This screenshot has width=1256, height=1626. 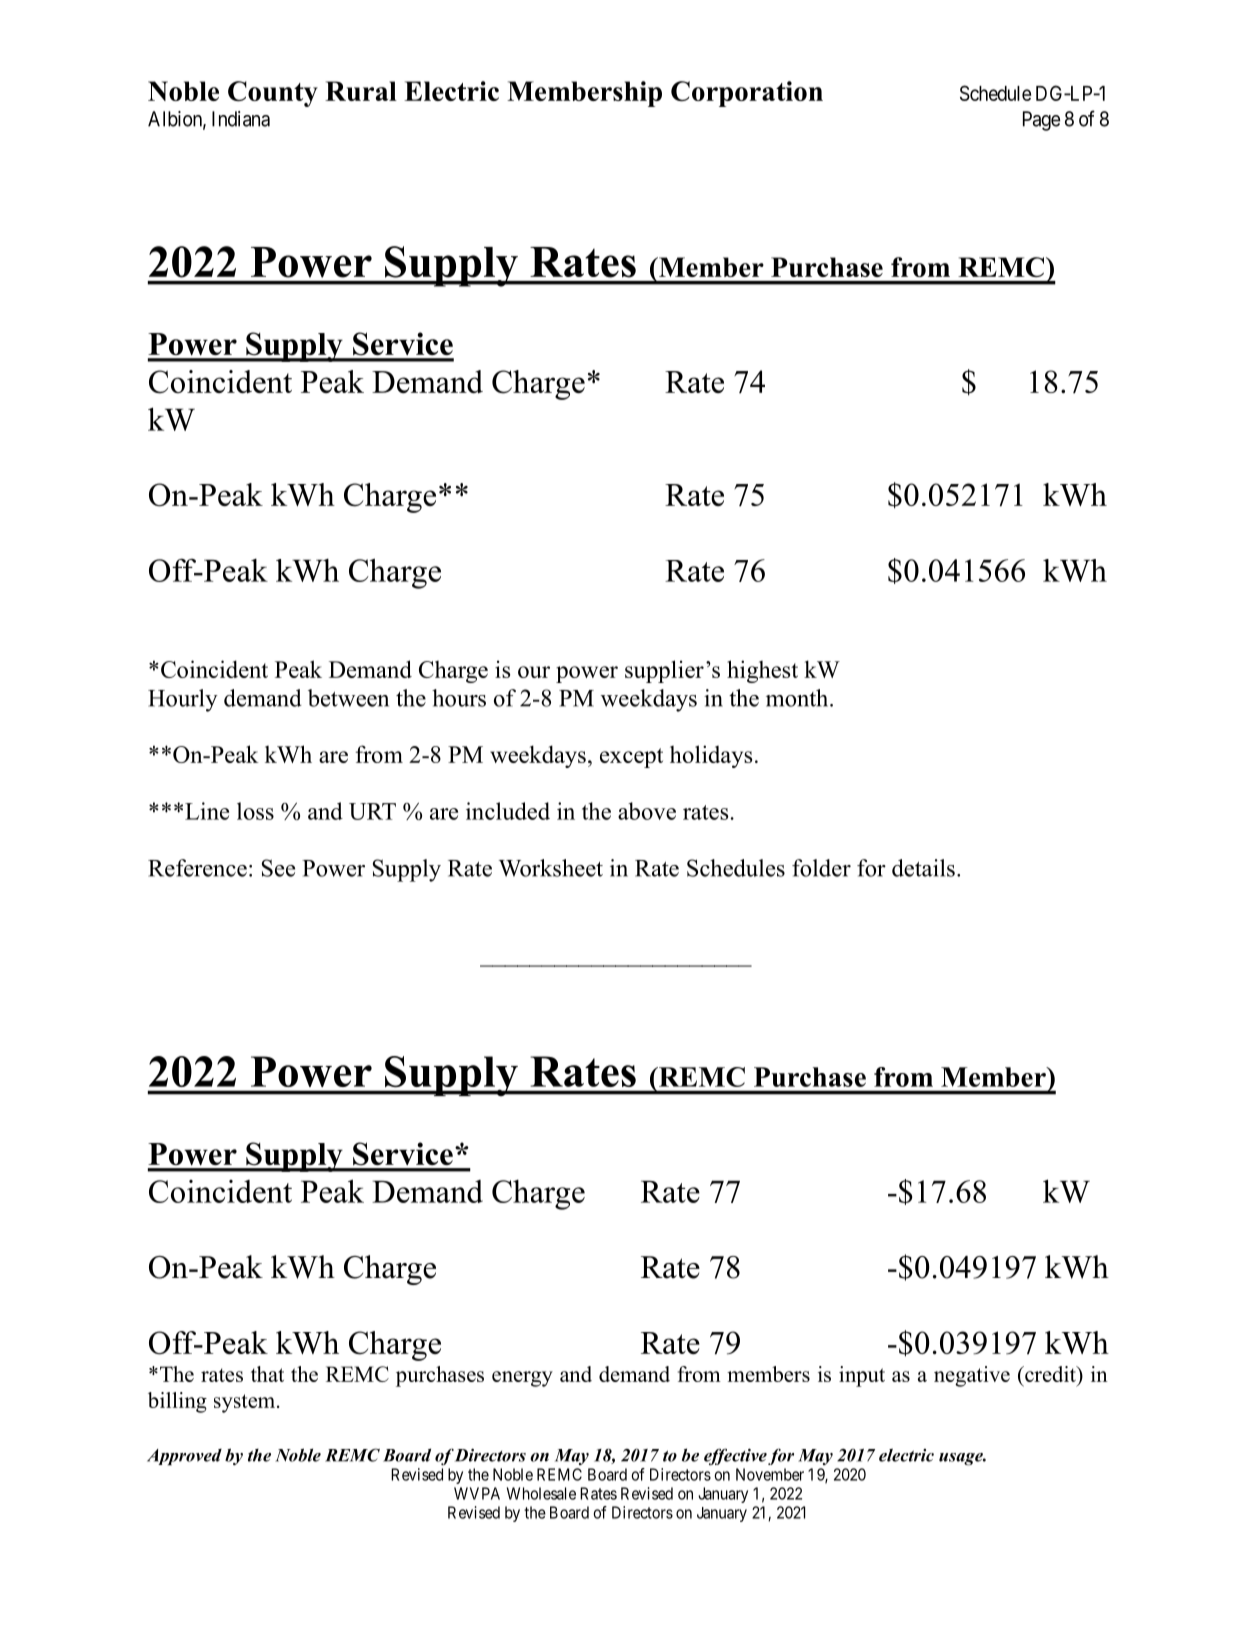 I want to click on that, so click(x=267, y=1374).
